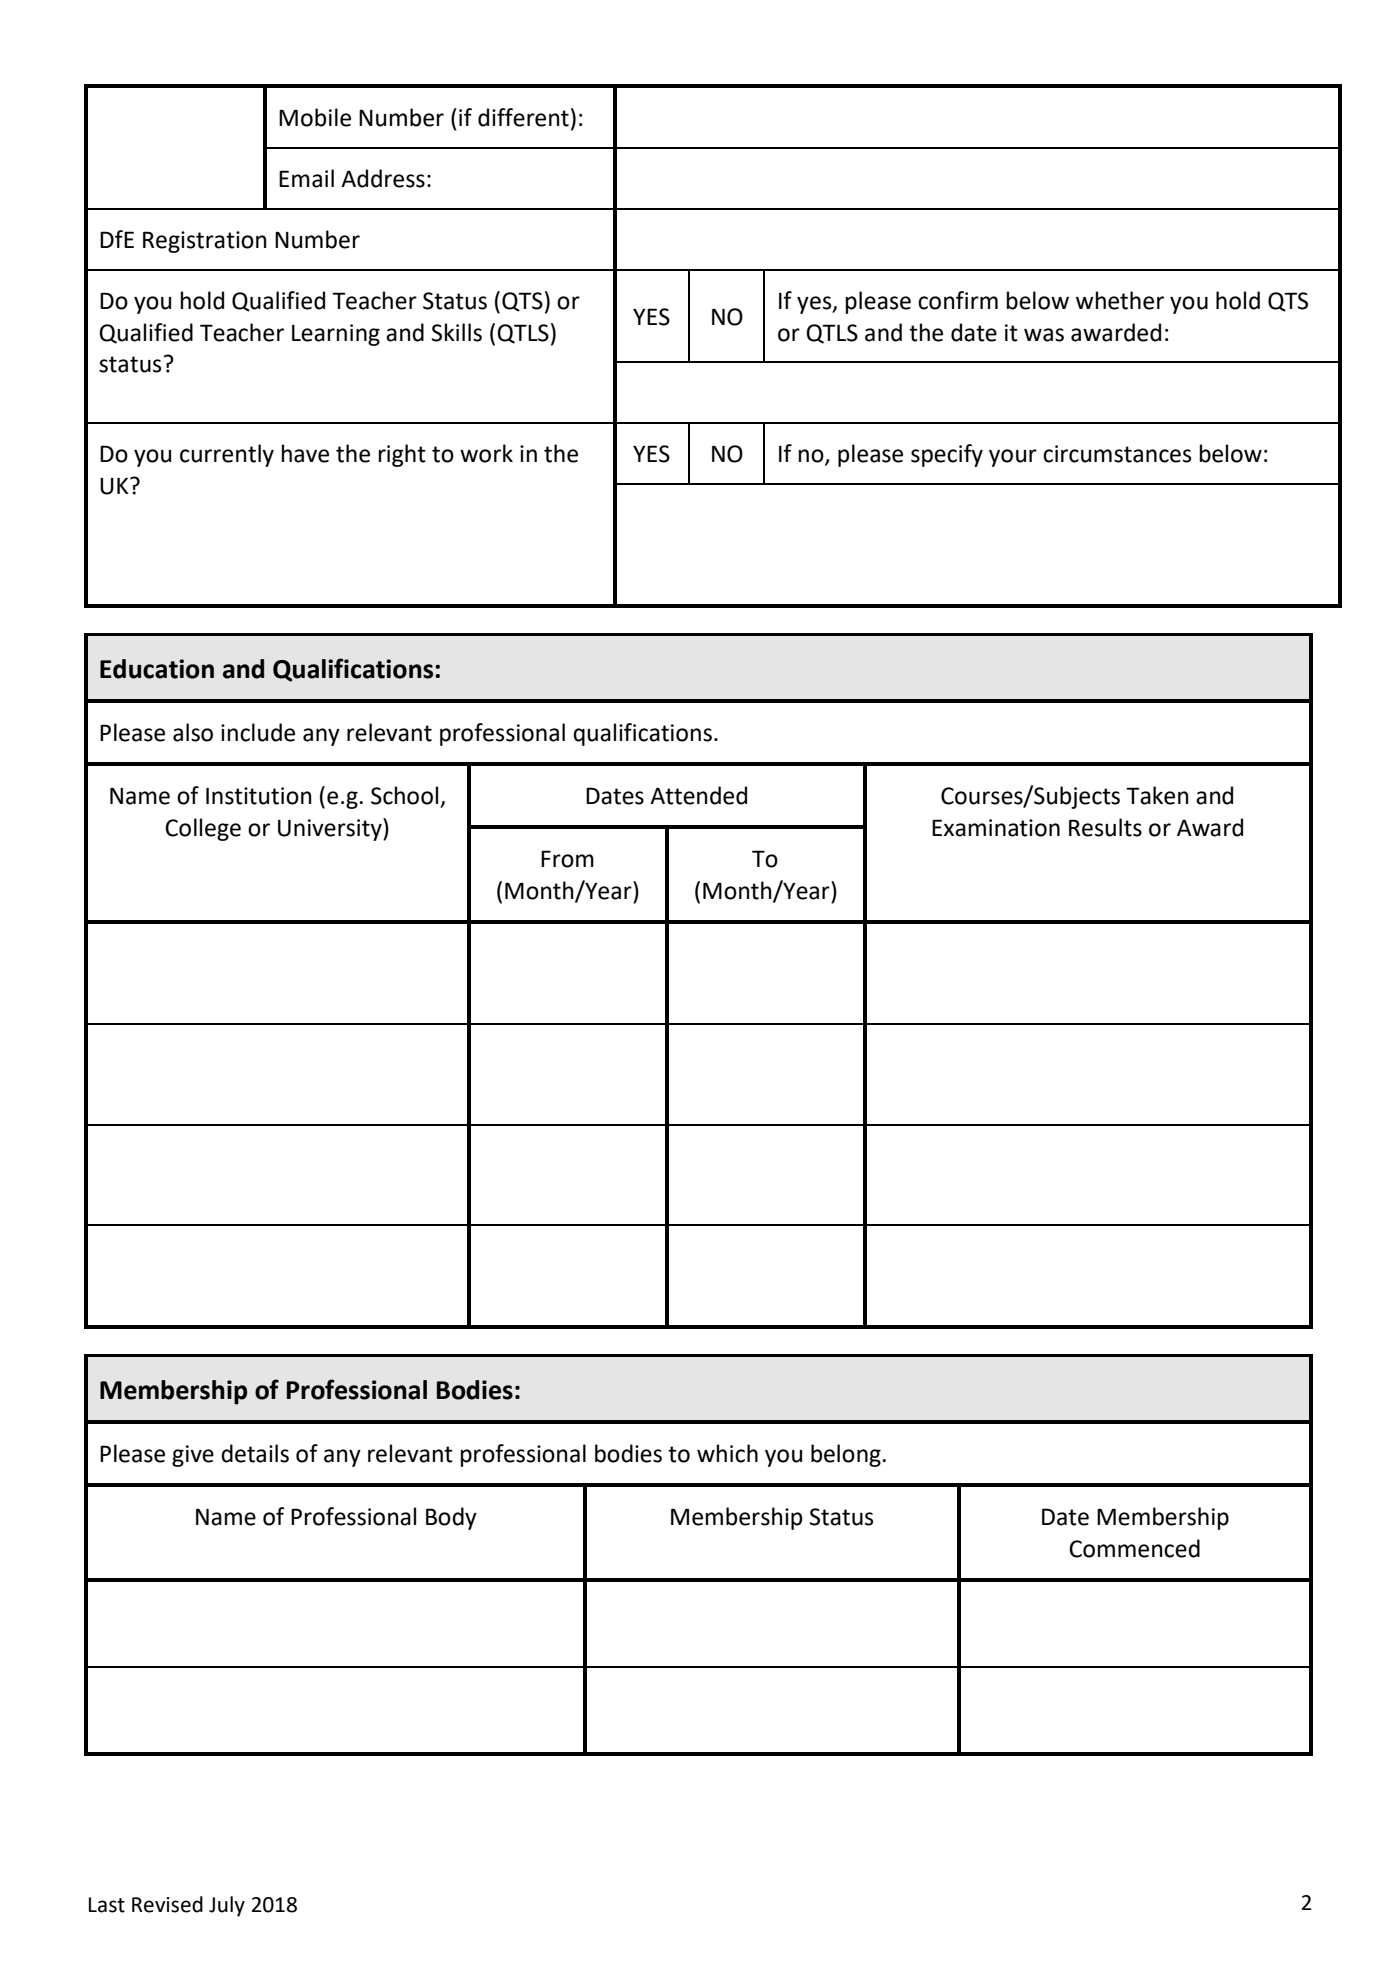 This document has width=1397, height=1976. Describe the element at coordinates (306, 178) in the document. I see `Email` at that location.
